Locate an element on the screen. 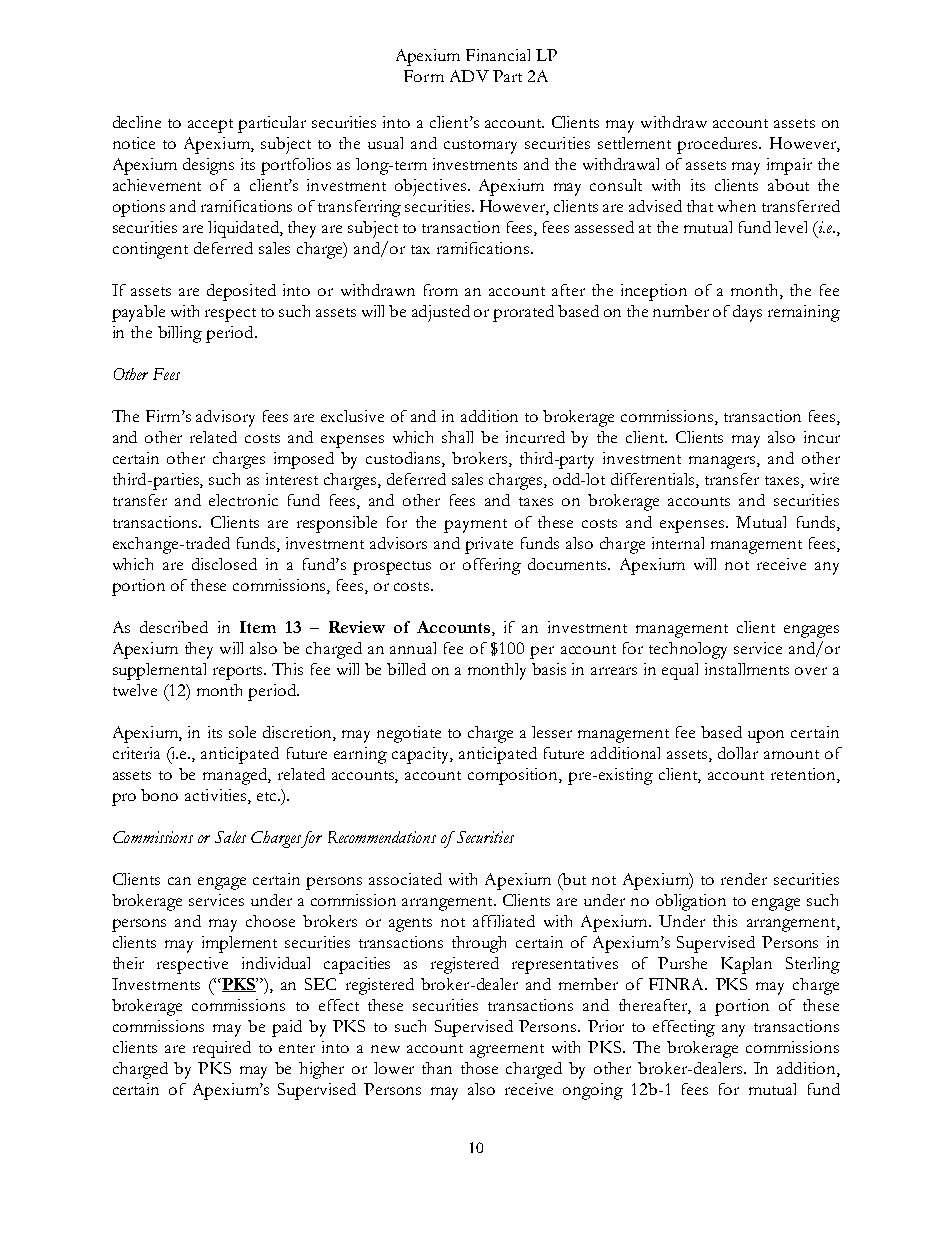 The height and width of the screenshot is (1233, 952). FINRA is located at coordinates (678, 984).
